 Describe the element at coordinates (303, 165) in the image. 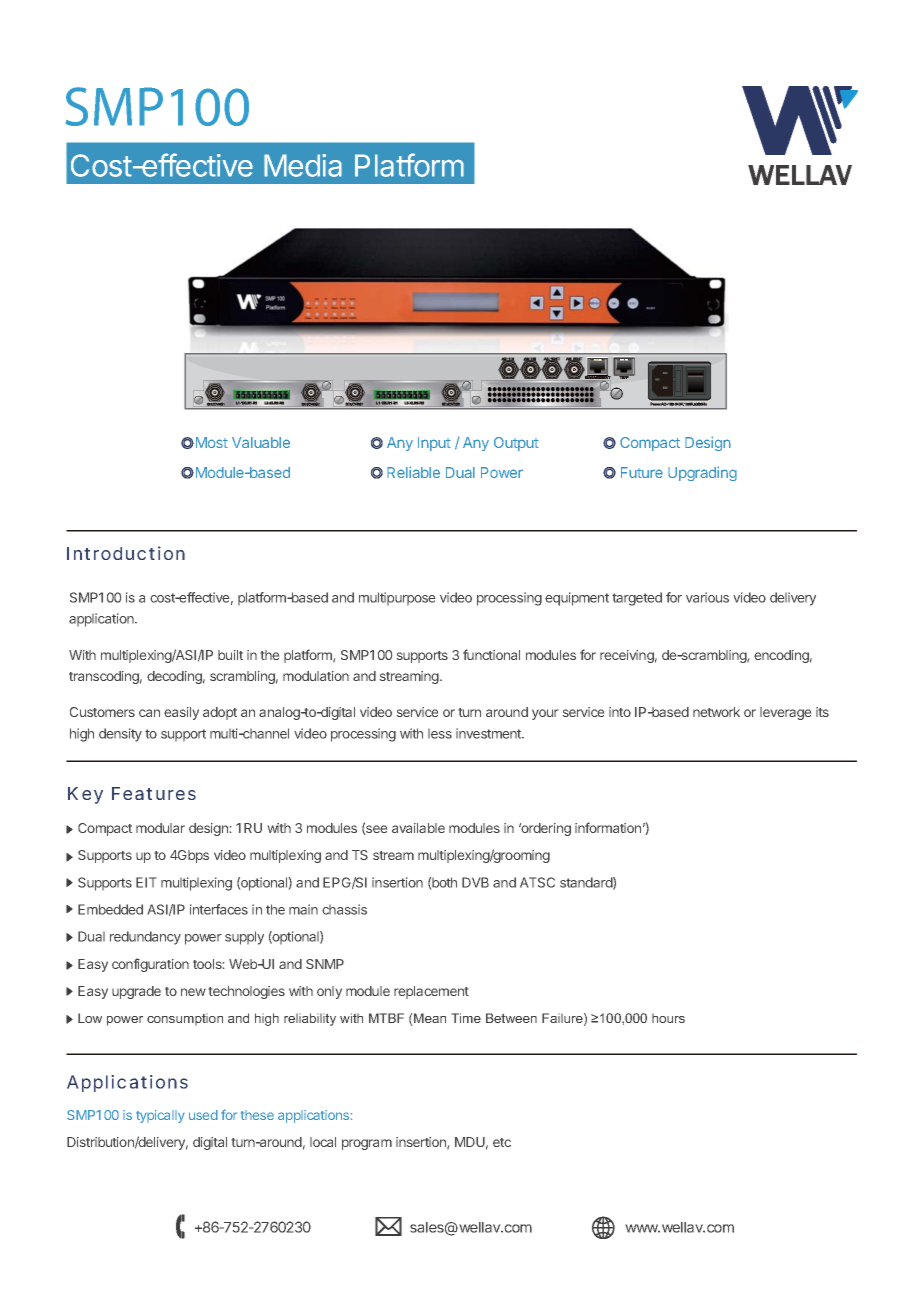

I see `Media` at that location.
